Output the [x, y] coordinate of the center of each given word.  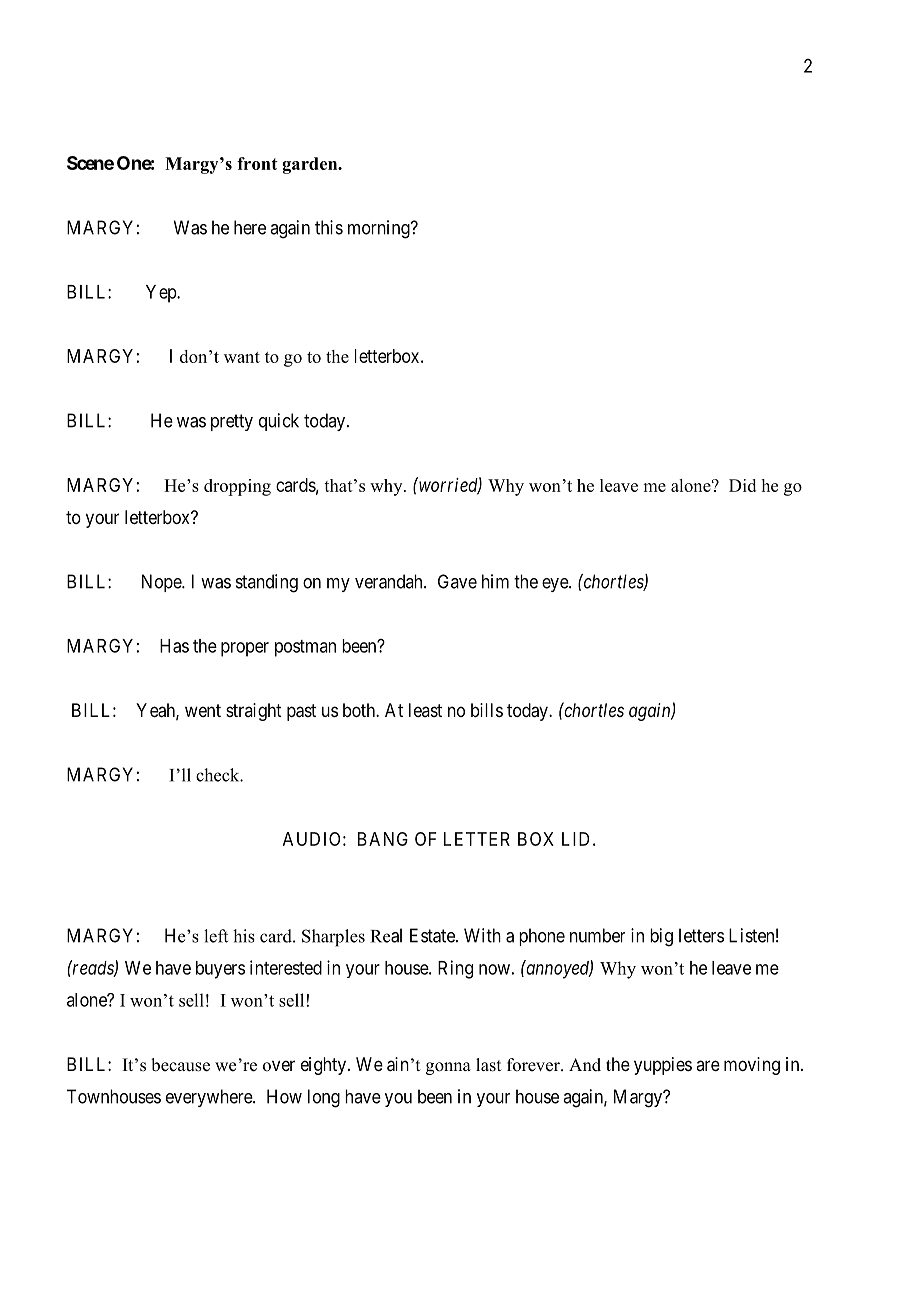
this [329, 227]
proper [245, 649]
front [257, 163]
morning [380, 229]
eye [556, 585]
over [279, 1066]
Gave [457, 581]
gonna [448, 1068]
